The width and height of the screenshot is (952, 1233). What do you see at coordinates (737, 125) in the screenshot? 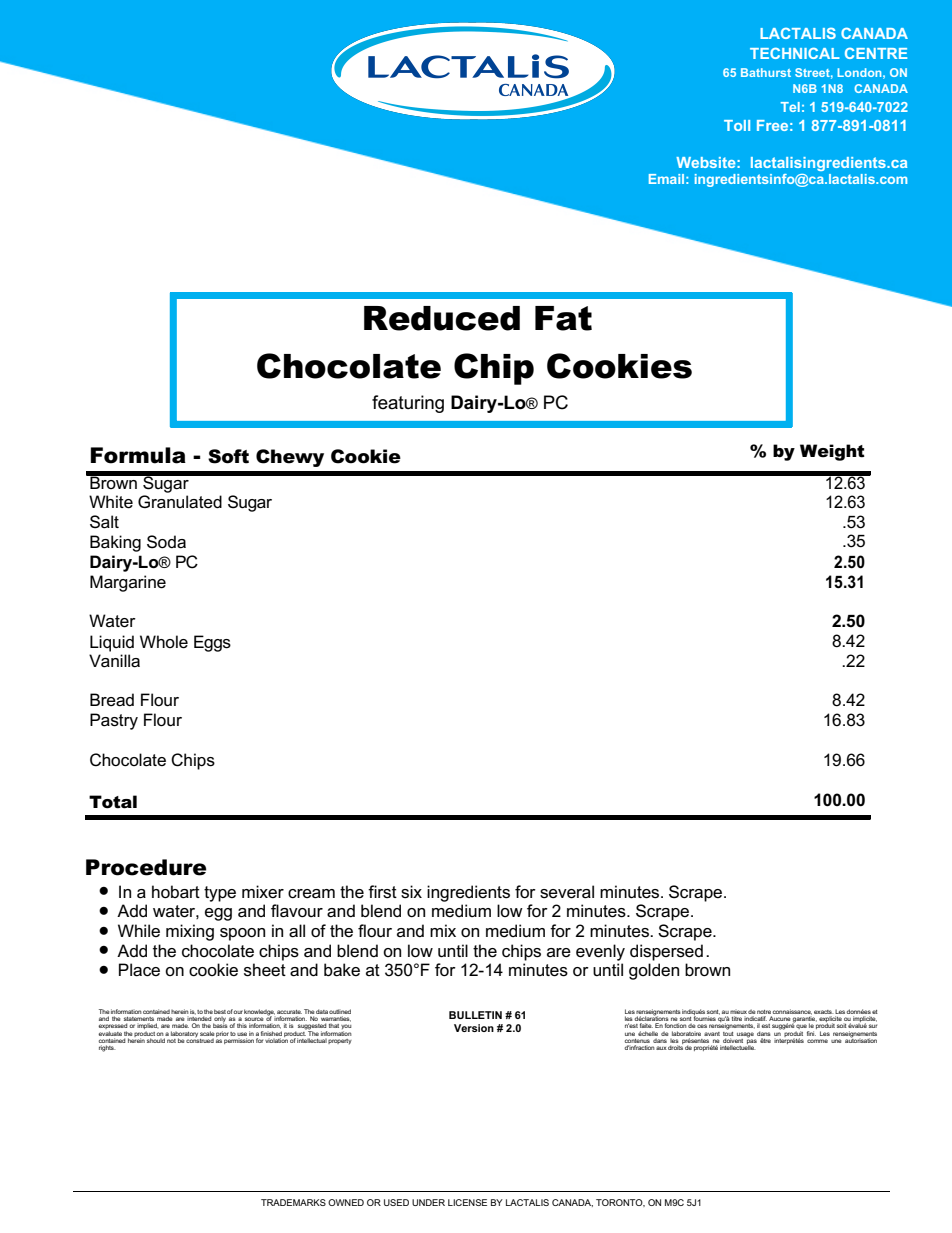
I see `Toll` at bounding box center [737, 125].
